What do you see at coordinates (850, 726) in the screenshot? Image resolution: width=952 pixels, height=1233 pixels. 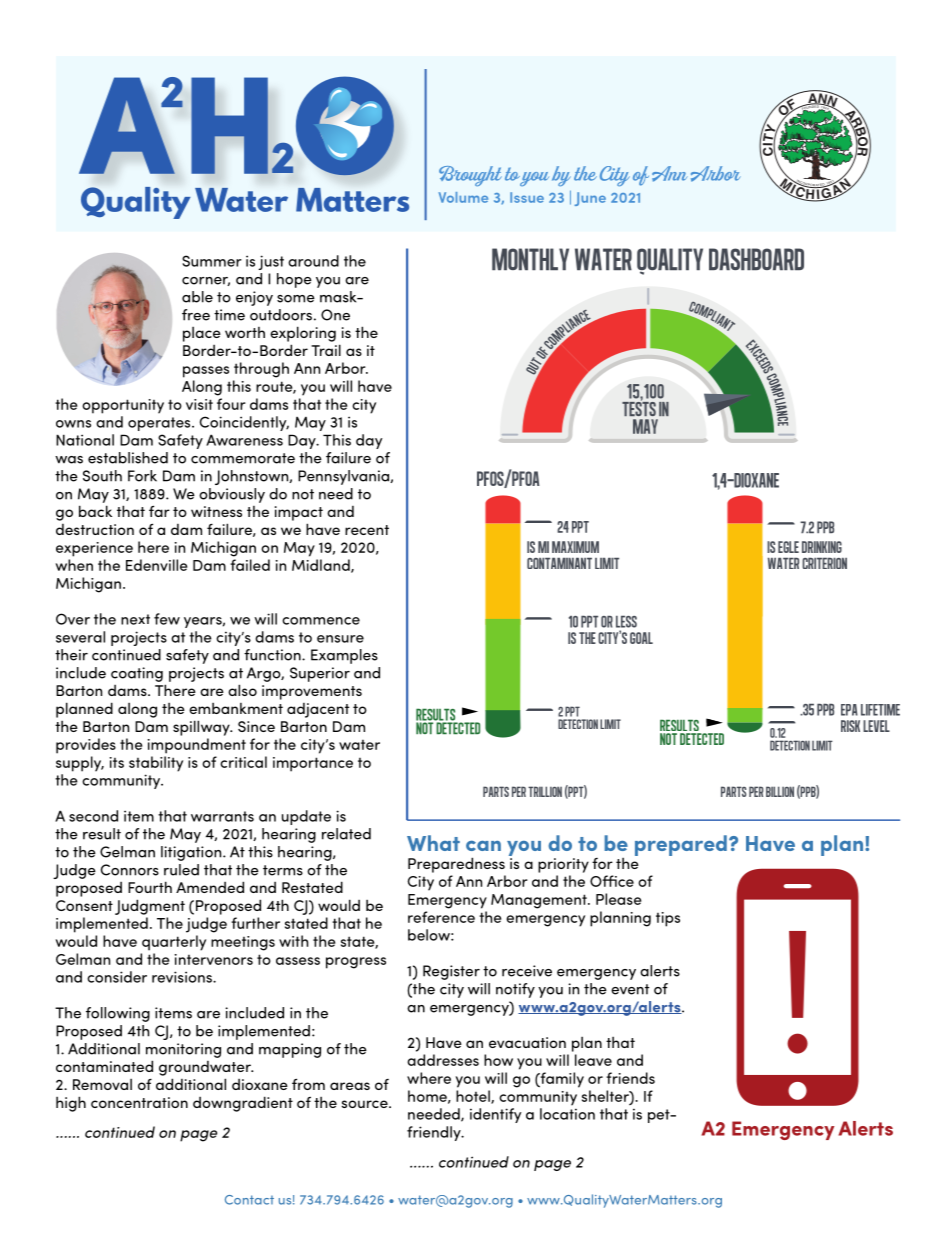 I see `RISK` at bounding box center [850, 726].
